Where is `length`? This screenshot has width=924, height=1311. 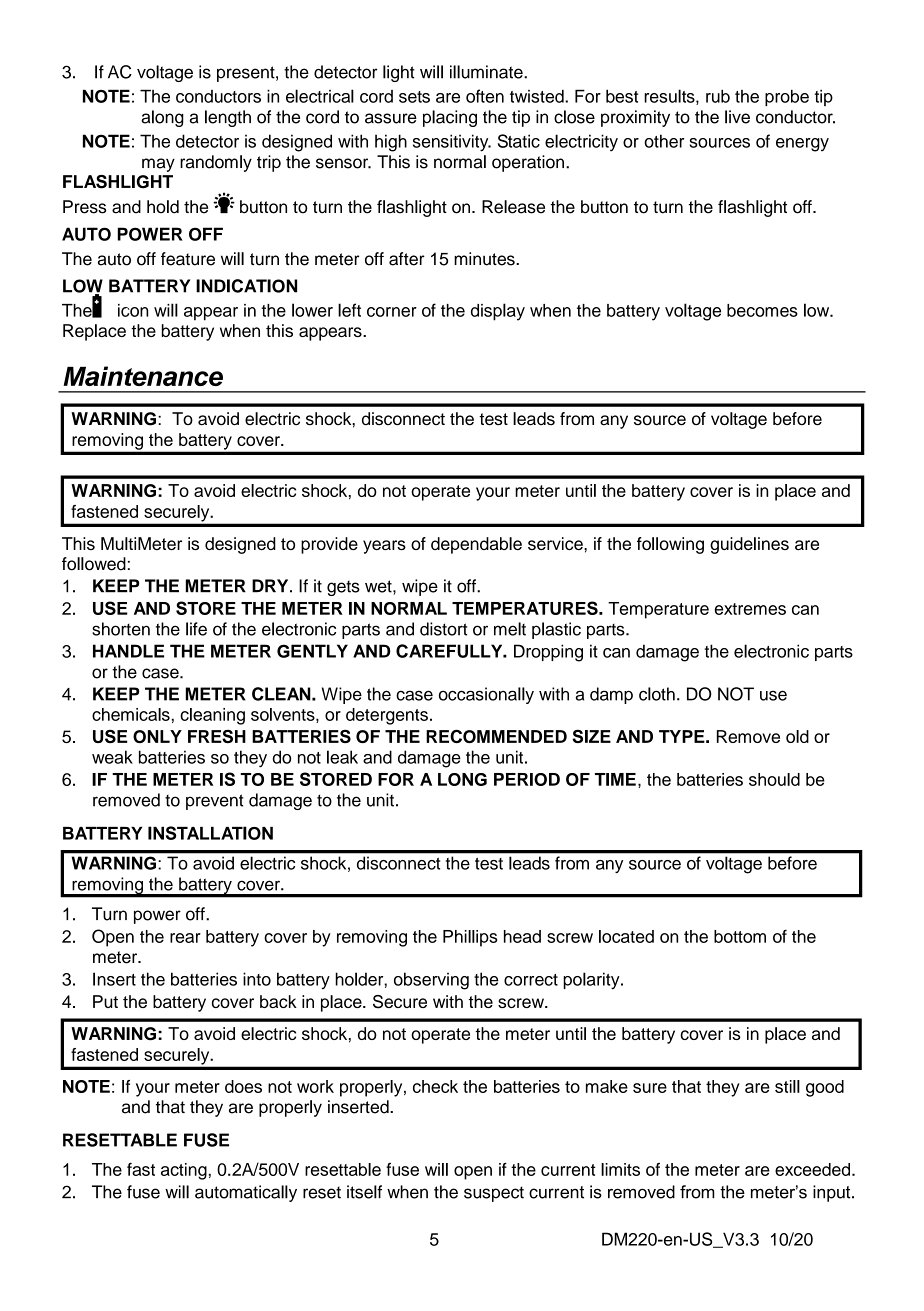
length is located at coordinates (228, 118).
